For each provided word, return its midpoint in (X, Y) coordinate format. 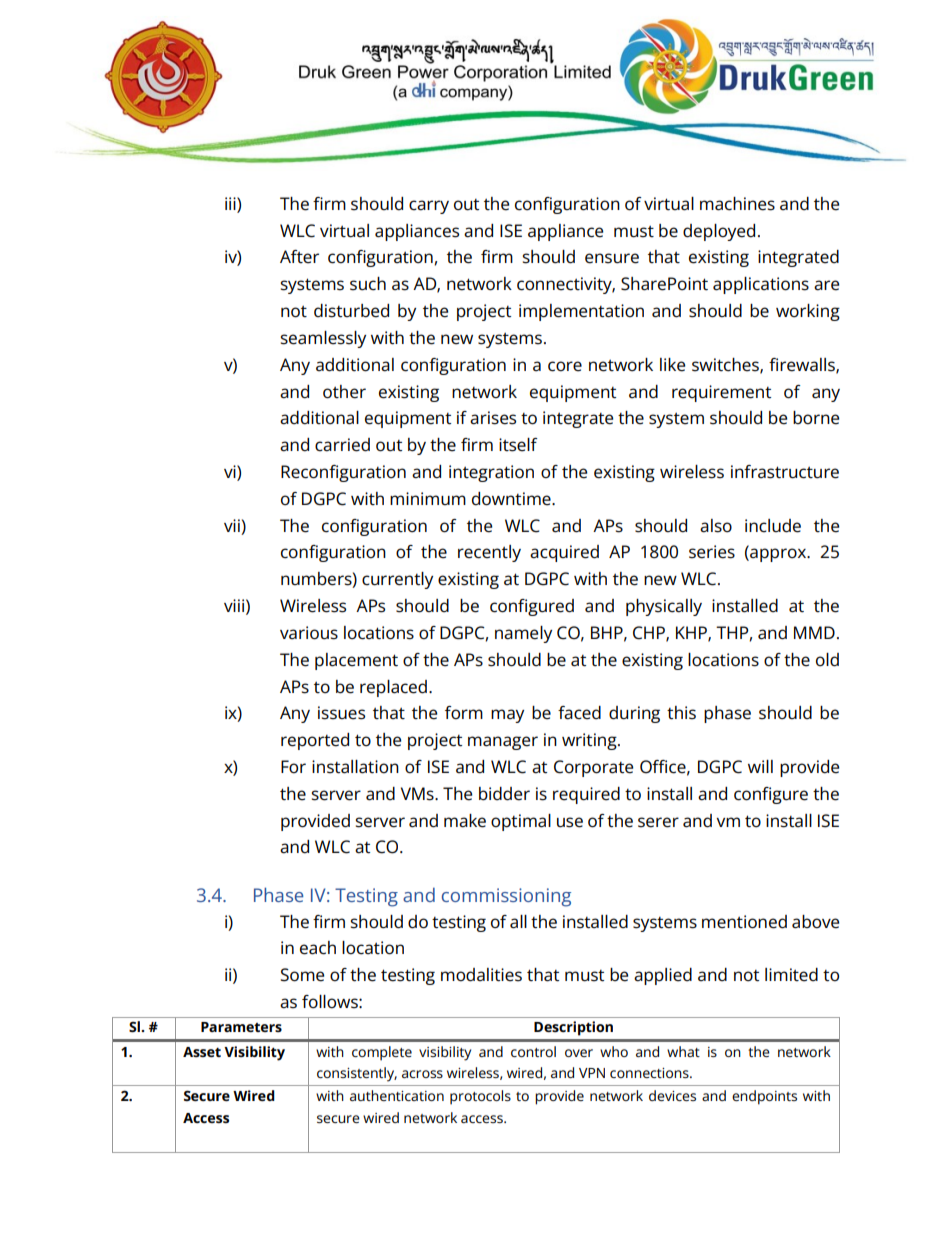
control (533, 1051)
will (760, 766)
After (299, 257)
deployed (719, 232)
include (773, 526)
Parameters (241, 1027)
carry (429, 207)
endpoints (764, 1097)
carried (342, 445)
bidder (504, 794)
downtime (512, 499)
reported (315, 741)
